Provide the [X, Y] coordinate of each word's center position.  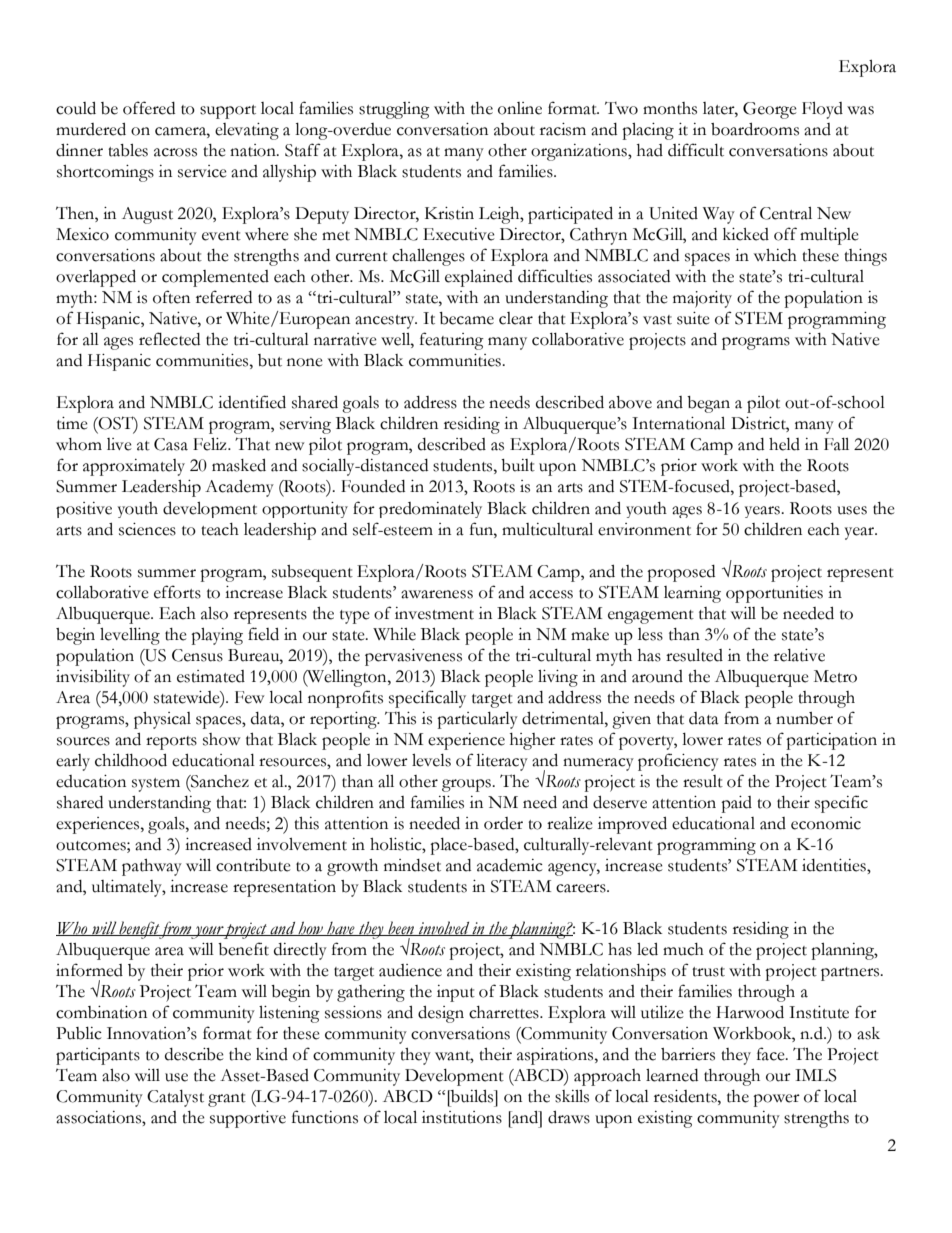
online [520, 108]
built [518, 465]
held [784, 444]
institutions [462, 1117]
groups [467, 785]
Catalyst [175, 1098]
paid [736, 804]
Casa [171, 444]
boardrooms [755, 129]
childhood [131, 760]
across [175, 152]
